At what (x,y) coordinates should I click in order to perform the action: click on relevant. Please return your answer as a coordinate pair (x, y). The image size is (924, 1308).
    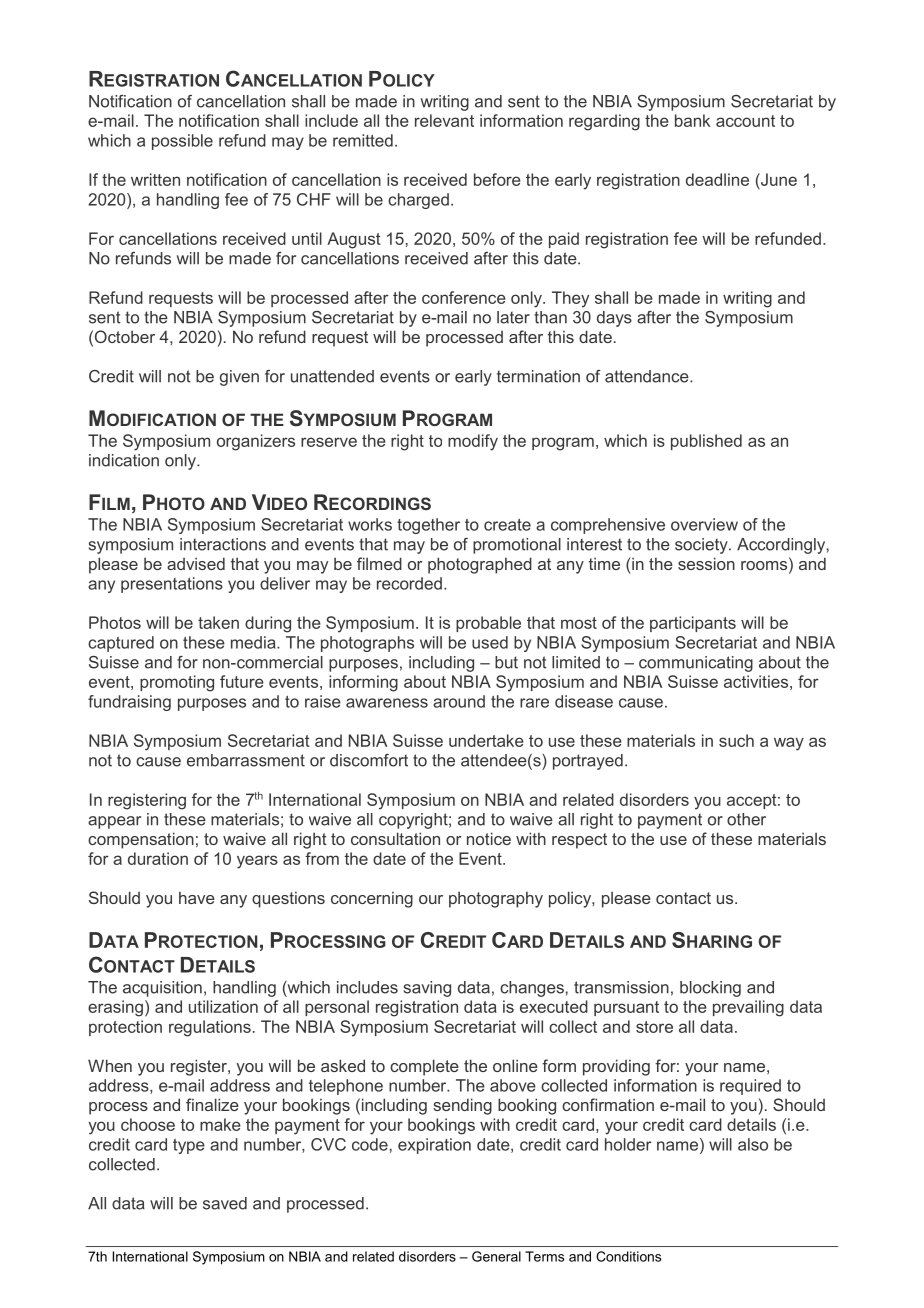
    Looking at the image, I should click on (444, 120).
